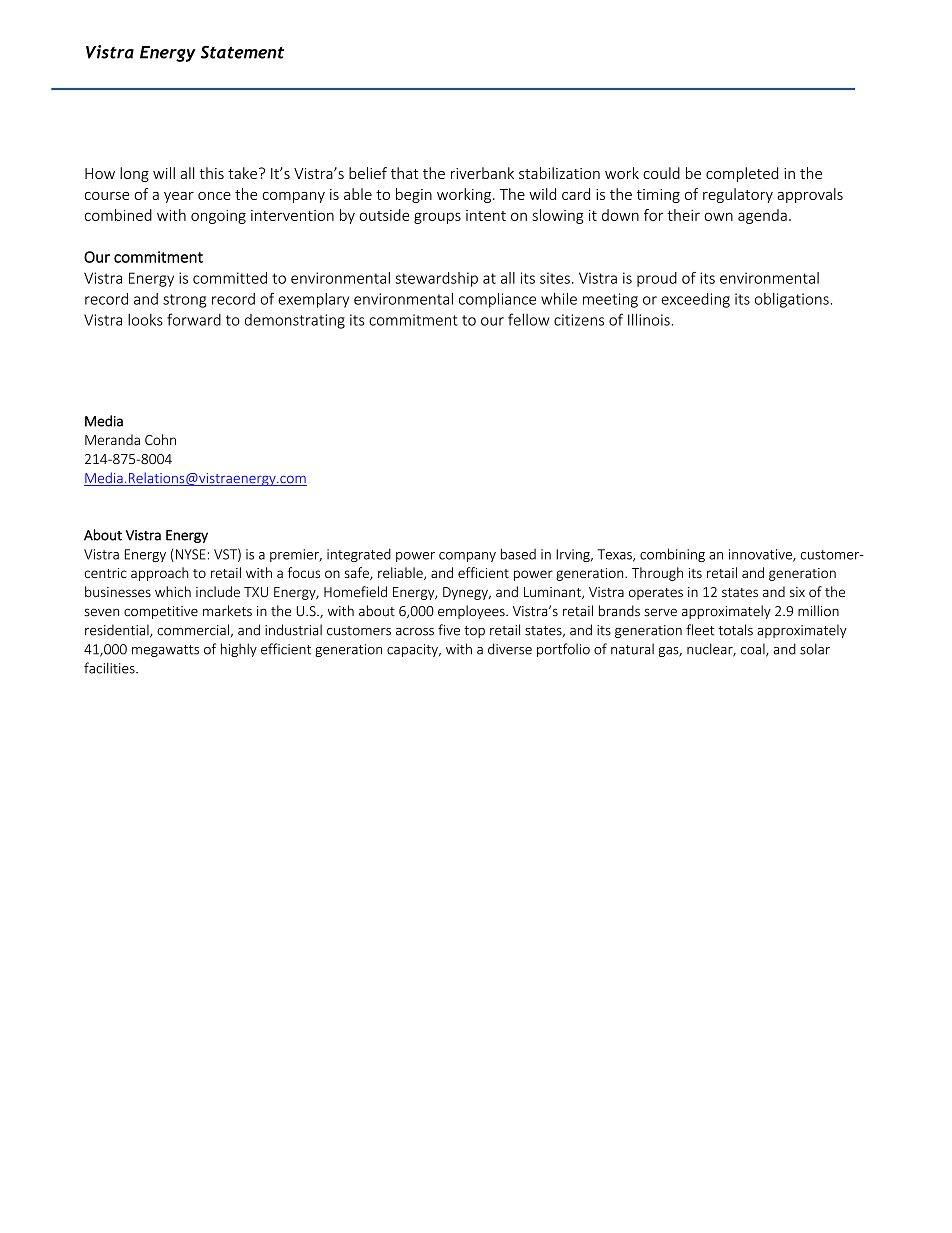 This screenshot has height=1233, width=952. I want to click on megawatts, so click(165, 651).
